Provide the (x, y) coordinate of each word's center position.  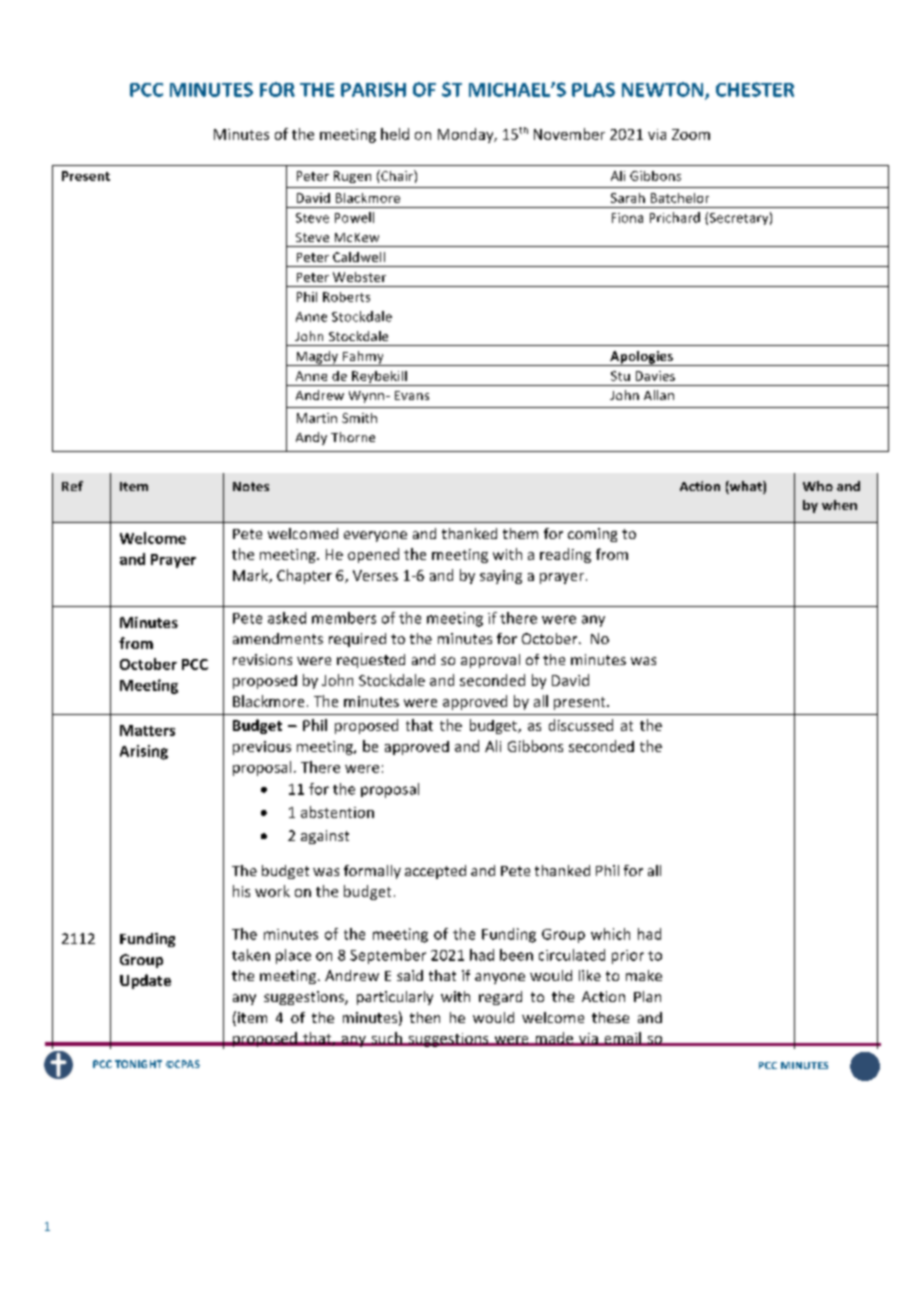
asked (287, 618)
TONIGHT (138, 1064)
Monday (467, 135)
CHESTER (755, 89)
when (839, 505)
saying (501, 577)
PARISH (373, 89)
